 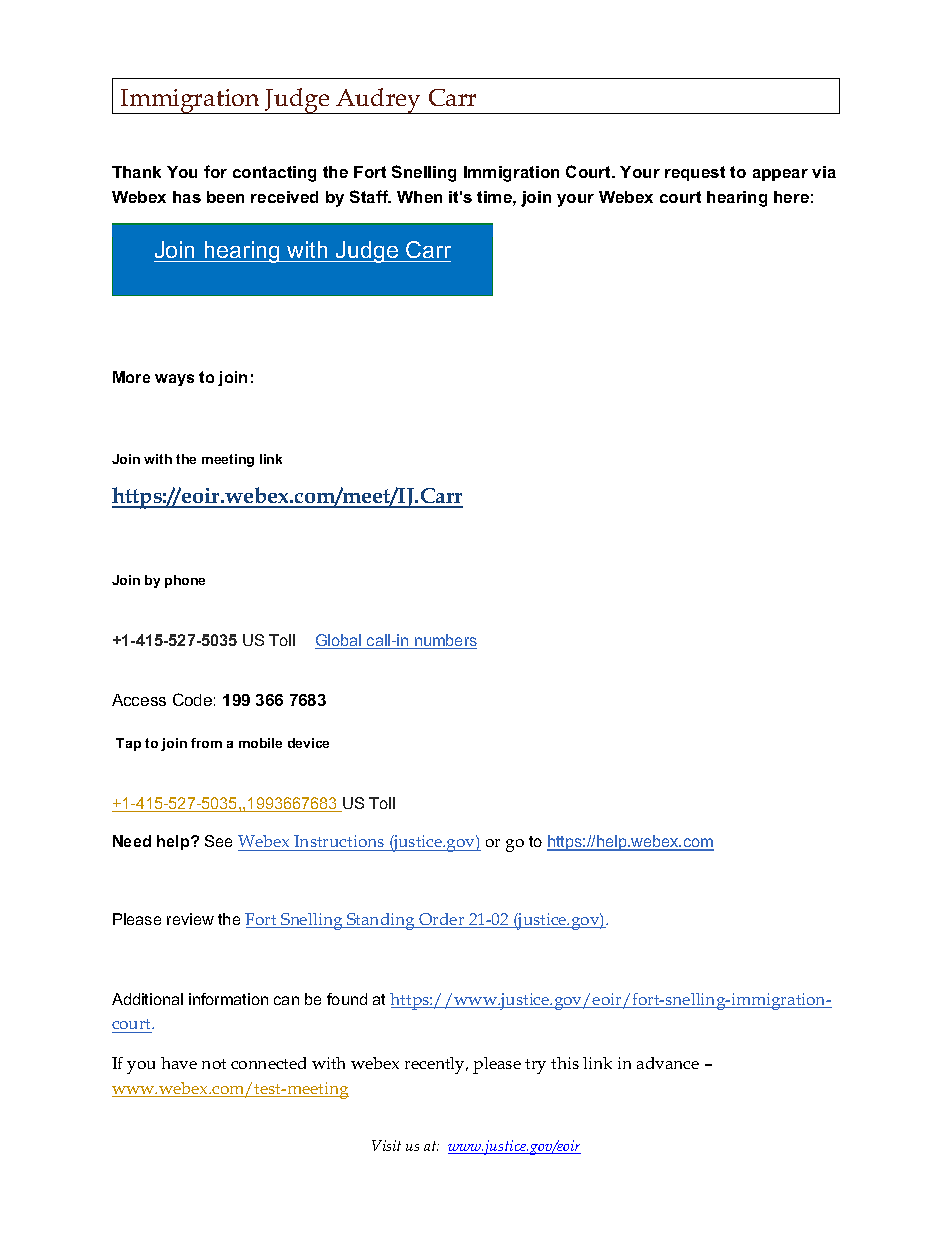 What do you see at coordinates (274, 174) in the image?
I see `contacting` at bounding box center [274, 174].
